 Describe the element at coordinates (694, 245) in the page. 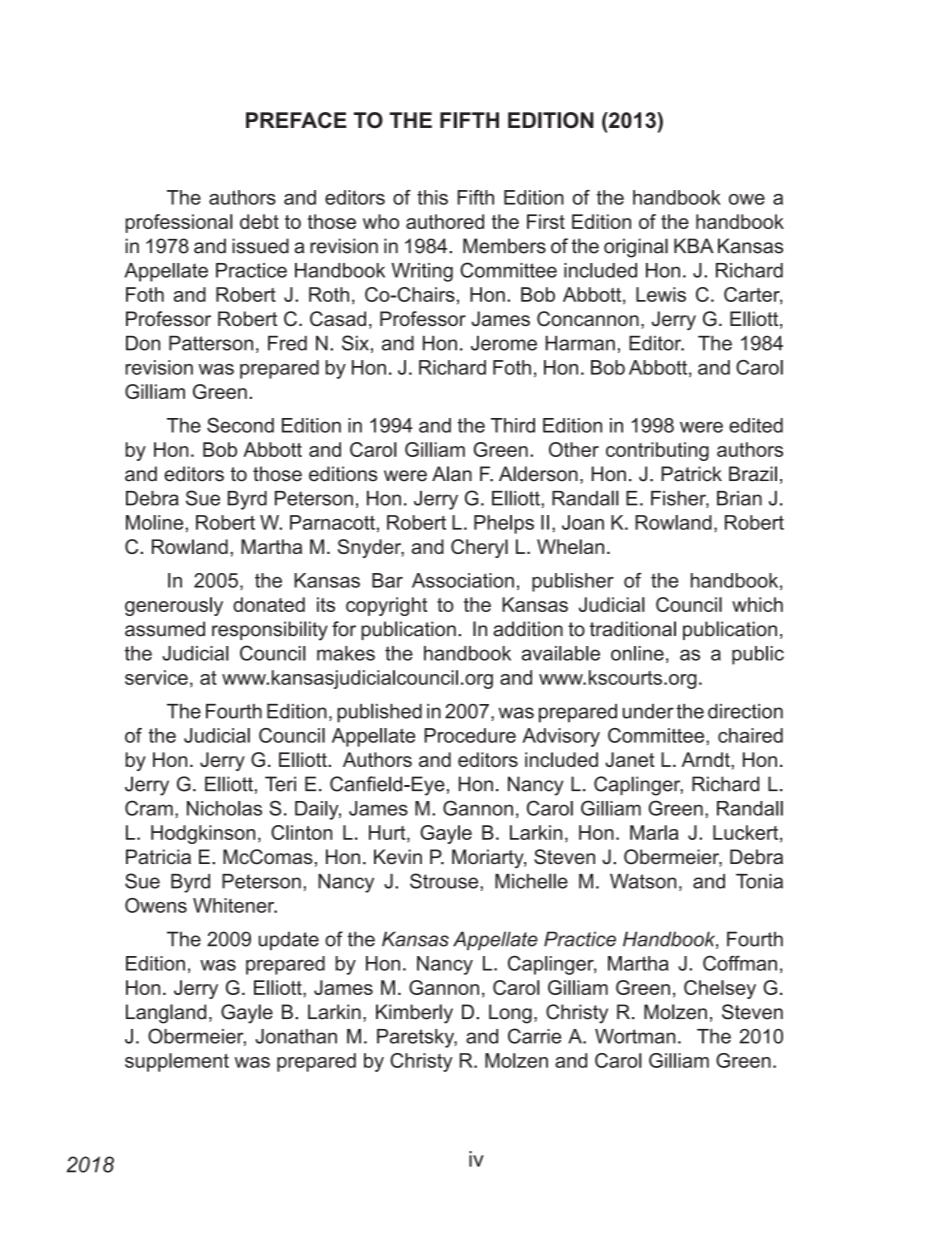

I see `KBA` at that location.
